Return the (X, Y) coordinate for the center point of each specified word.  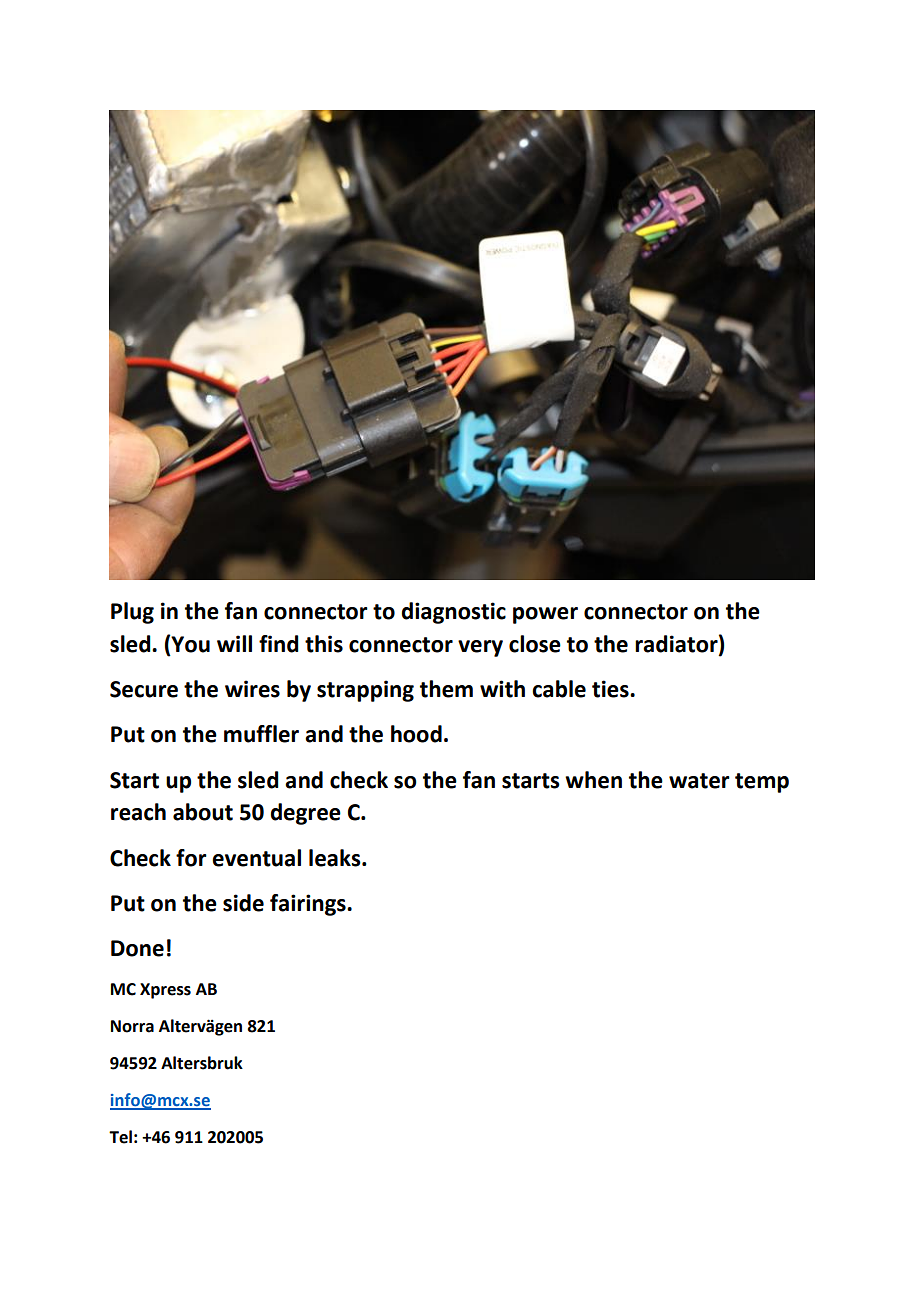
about (203, 812)
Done (137, 948)
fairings (309, 905)
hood (416, 734)
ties (611, 689)
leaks (336, 858)
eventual (256, 858)
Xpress (165, 991)
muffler (261, 734)
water (699, 781)
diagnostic (453, 613)
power (545, 615)
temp (762, 783)
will (234, 643)
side (243, 903)
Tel (120, 1137)
